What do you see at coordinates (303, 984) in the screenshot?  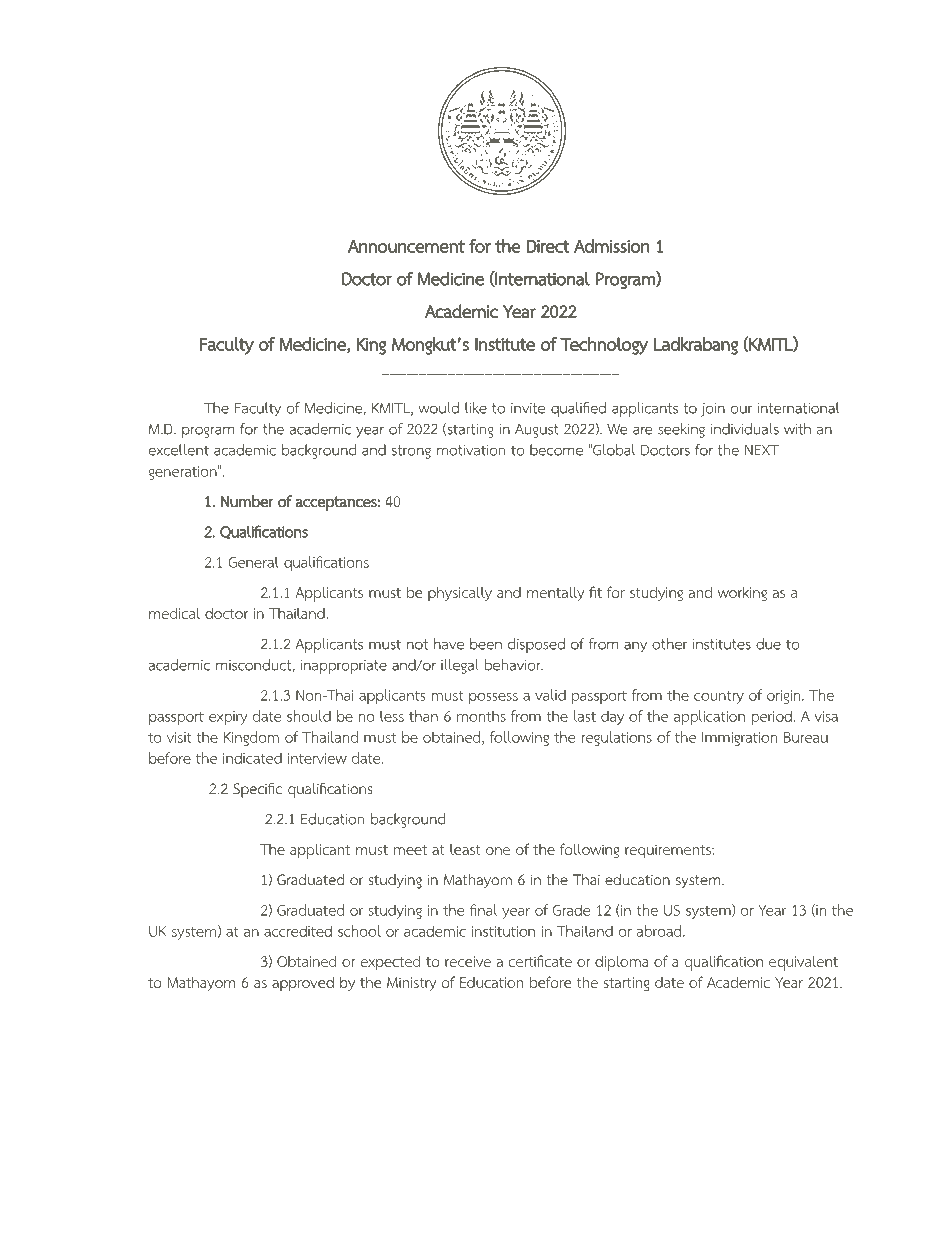 I see `approved` at bounding box center [303, 984].
